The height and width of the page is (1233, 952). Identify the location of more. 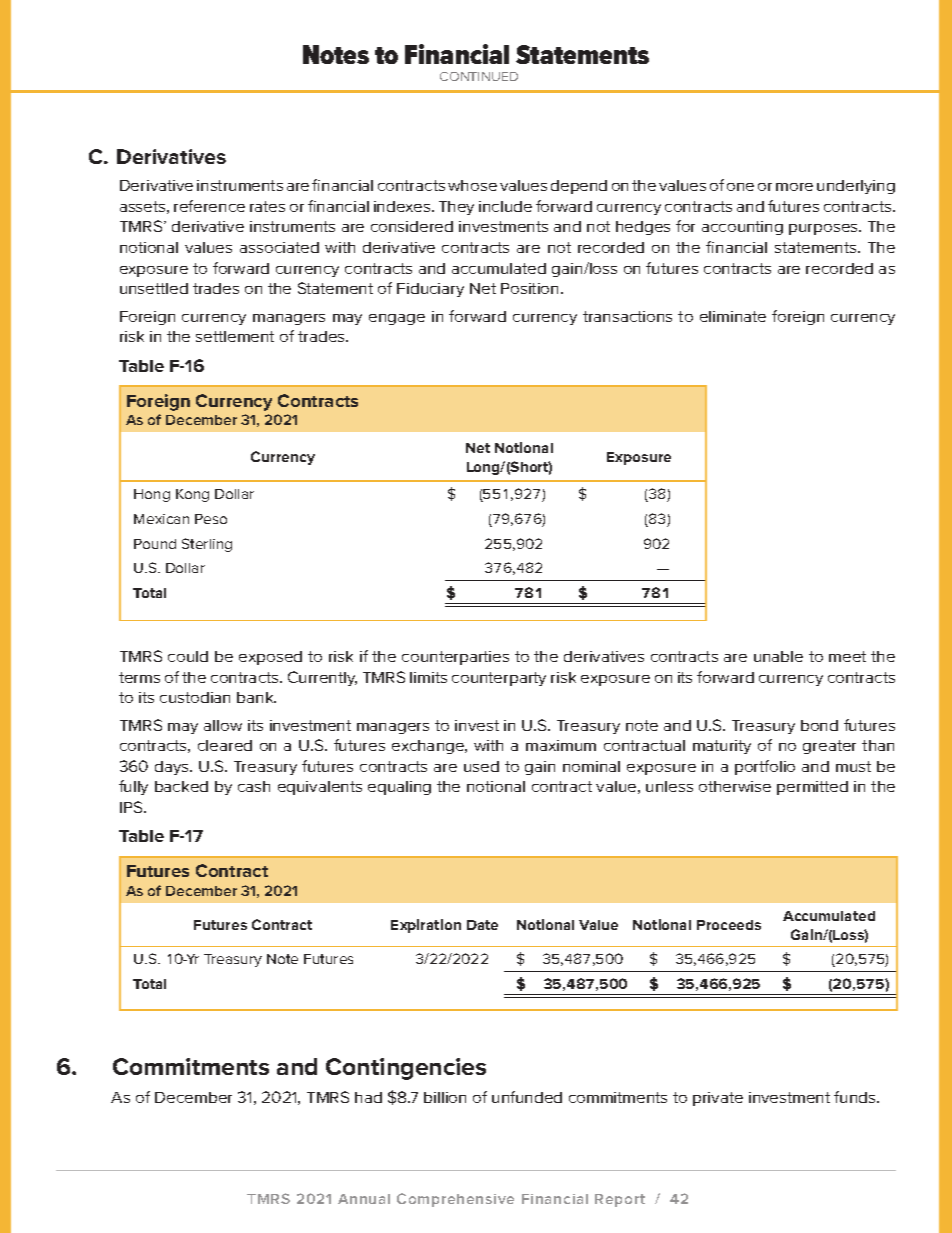
(794, 187).
